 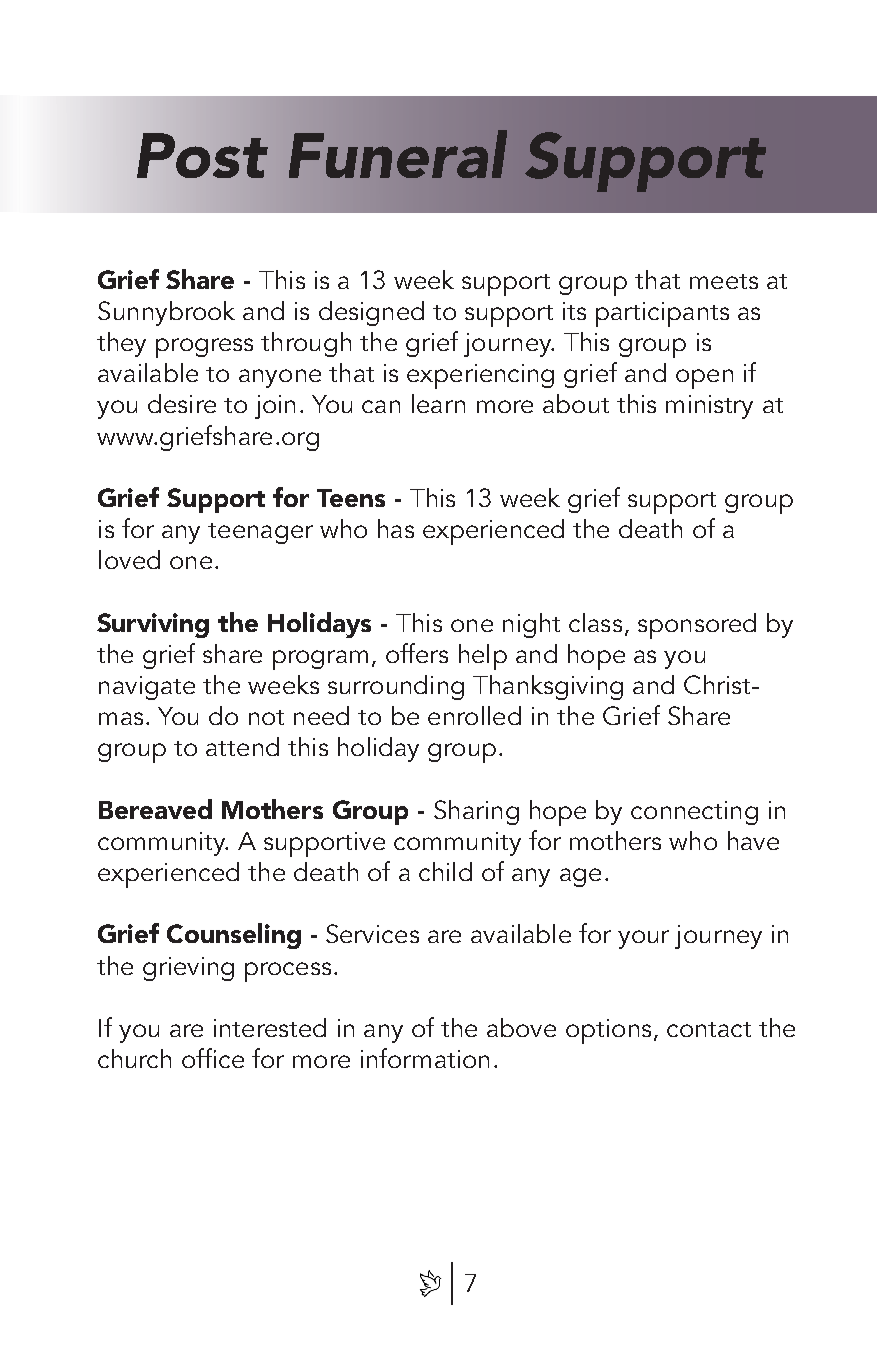 I want to click on enrolled, so click(x=474, y=715).
